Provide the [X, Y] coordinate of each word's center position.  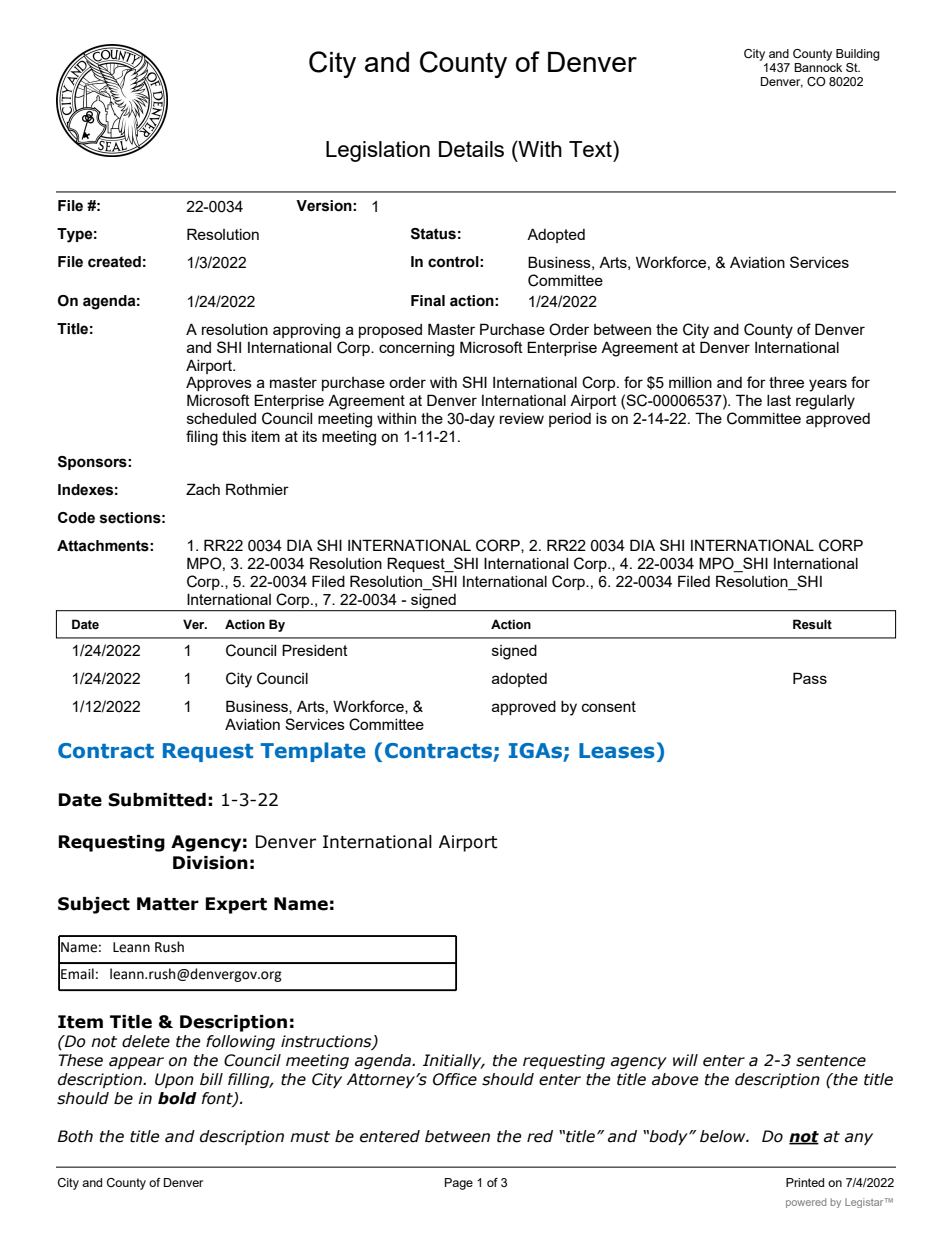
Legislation [378, 151]
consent [609, 706]
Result [812, 624]
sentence [831, 1061]
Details [471, 149]
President [315, 650]
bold [177, 1098]
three [786, 382]
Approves [219, 383]
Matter [168, 904]
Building [858, 55]
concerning [416, 349]
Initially [453, 1061]
